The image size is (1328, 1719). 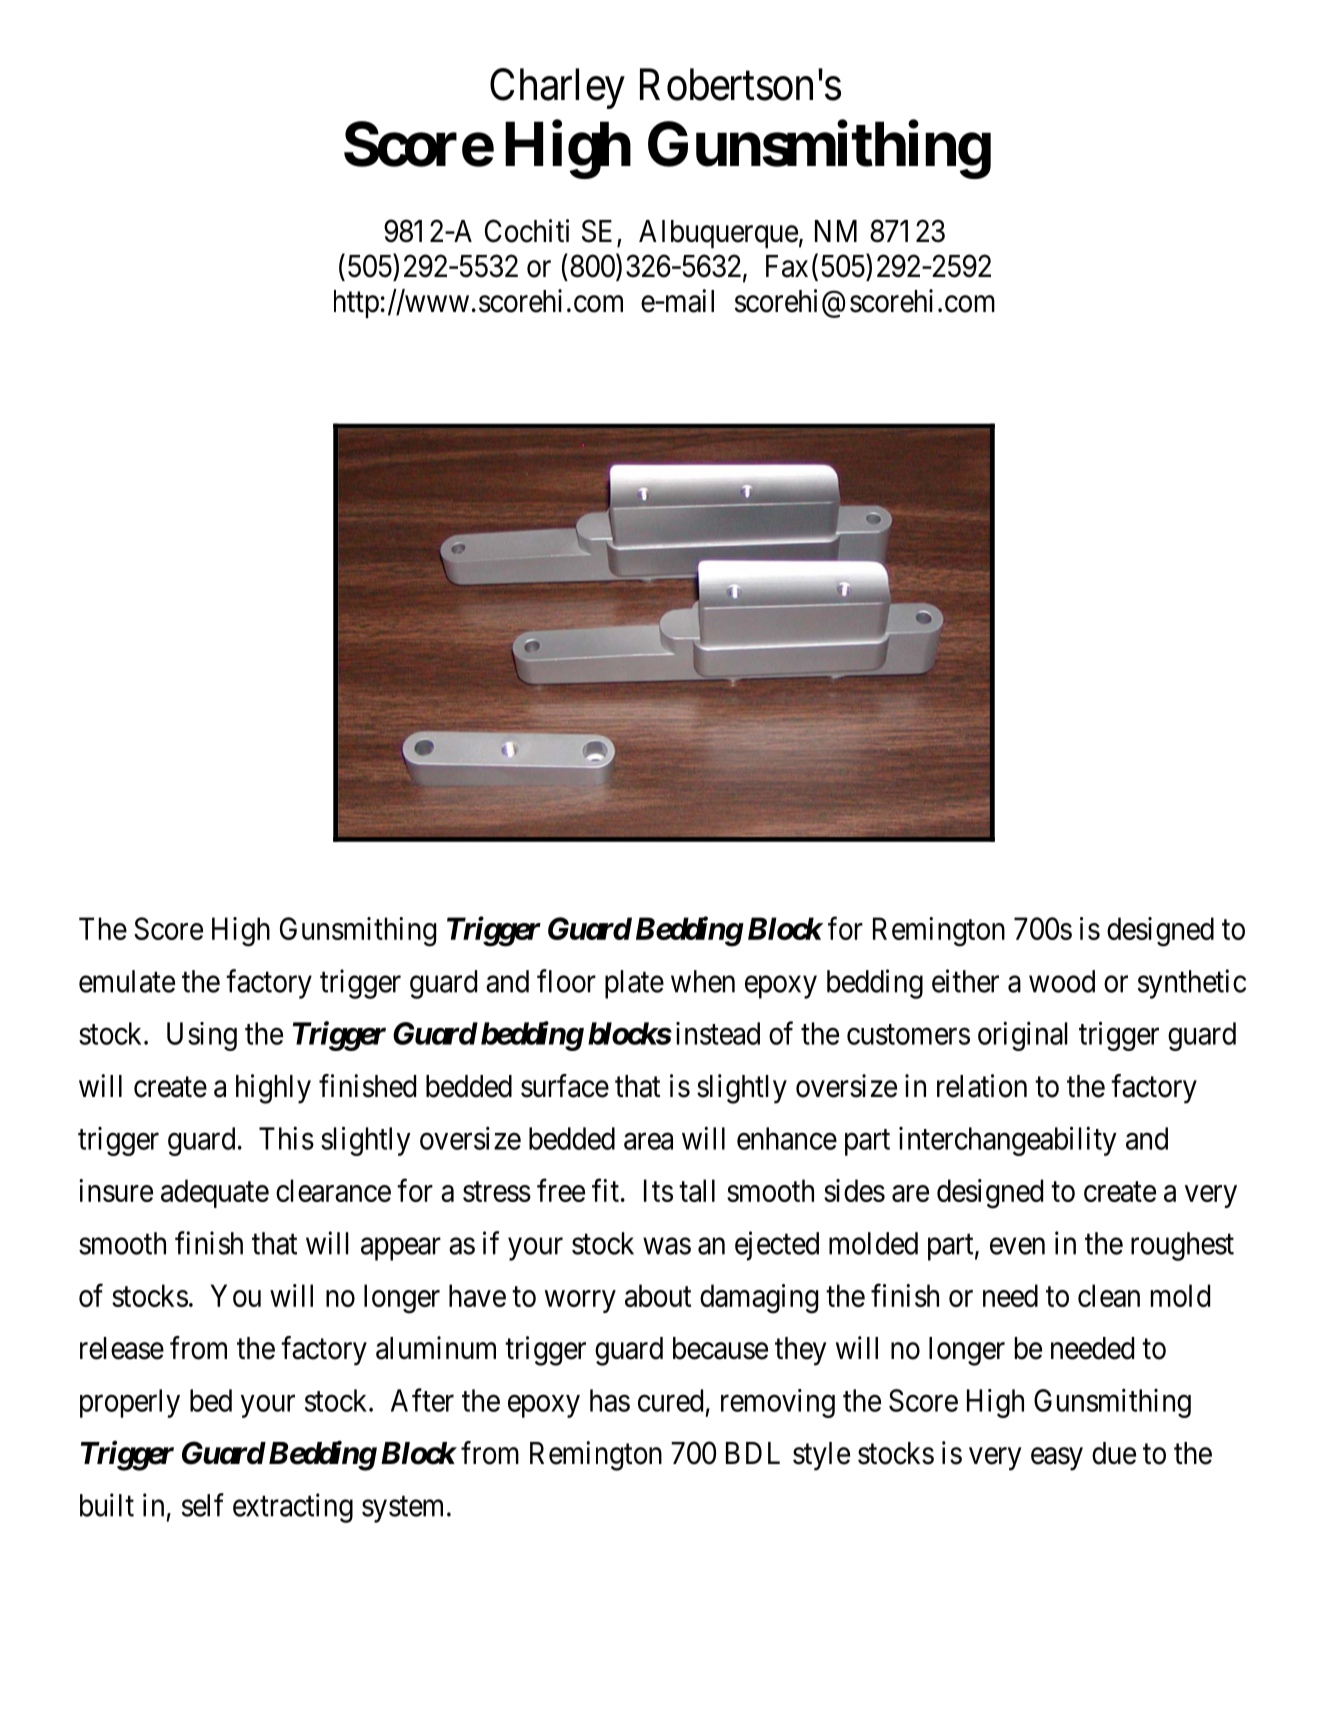 I want to click on self, so click(x=203, y=1505).
